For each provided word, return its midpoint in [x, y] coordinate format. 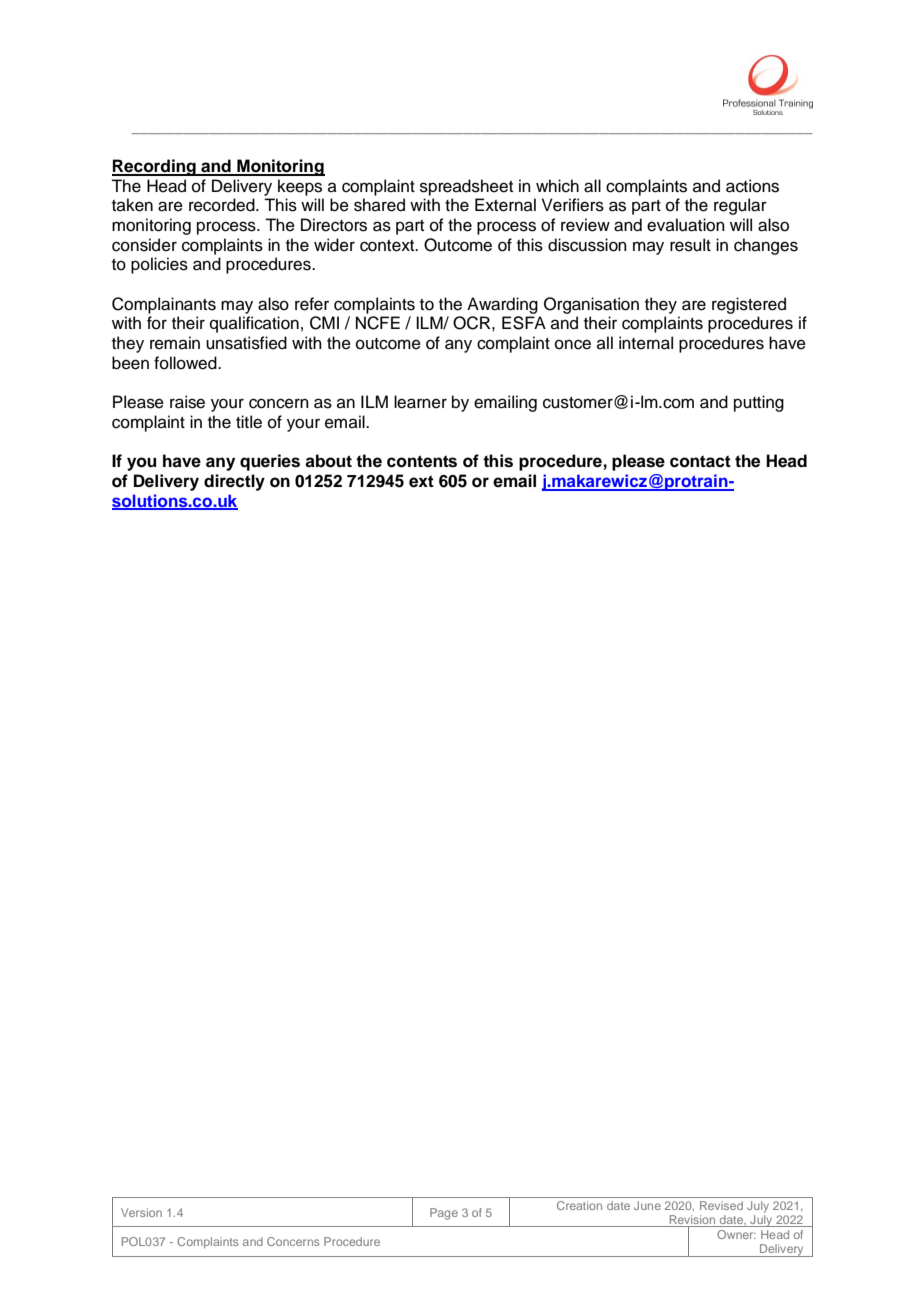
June [647, 1205]
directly [234, 482]
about [328, 461]
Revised [721, 1205]
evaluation [686, 225]
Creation [579, 1205]
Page [444, 1214]
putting [759, 403]
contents [422, 461]
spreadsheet [466, 187]
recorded [223, 205]
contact [700, 461]
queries [270, 462]
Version [141, 1212]
